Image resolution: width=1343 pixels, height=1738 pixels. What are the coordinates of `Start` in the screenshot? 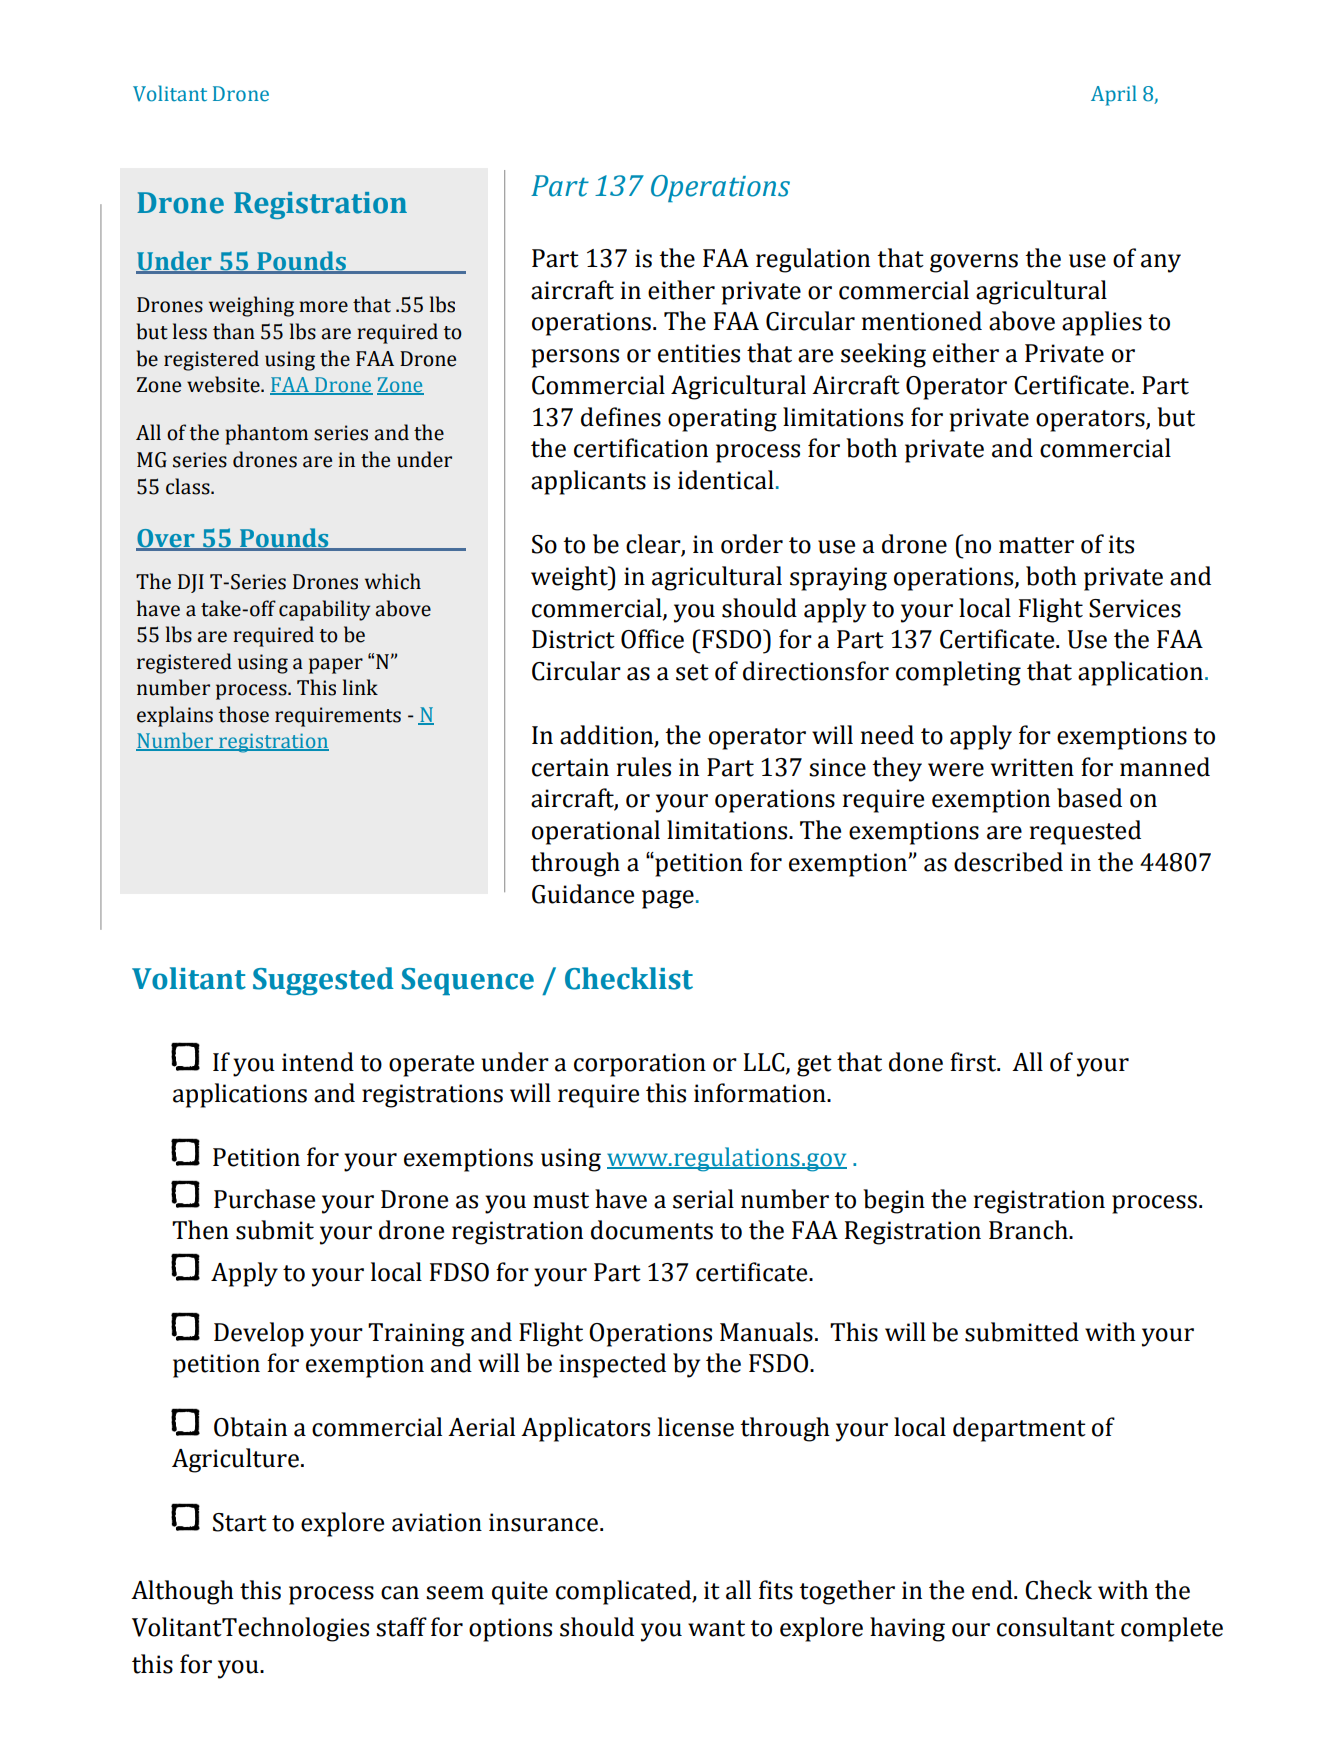 It's located at (240, 1522).
